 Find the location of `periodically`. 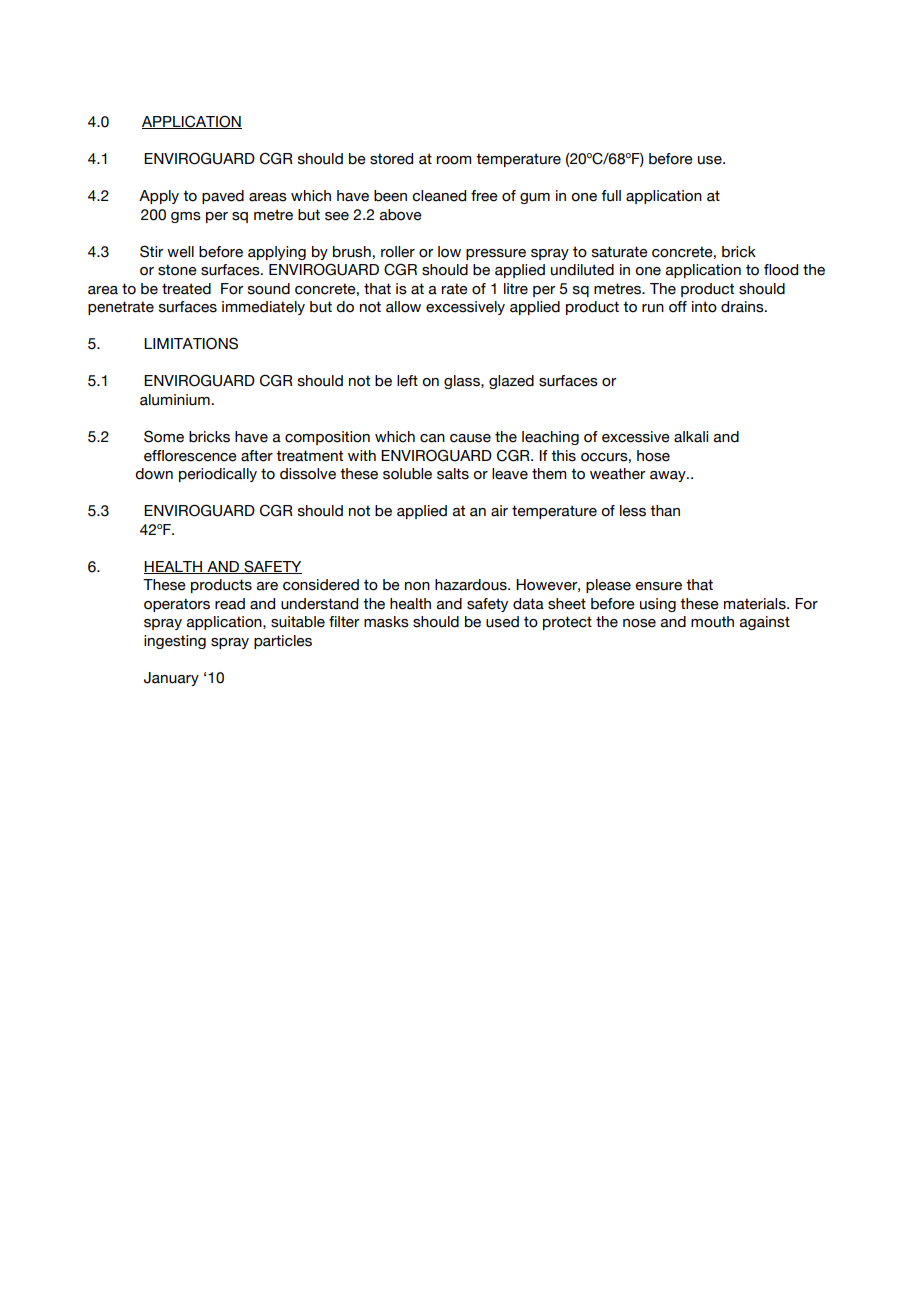

periodically is located at coordinates (218, 475).
